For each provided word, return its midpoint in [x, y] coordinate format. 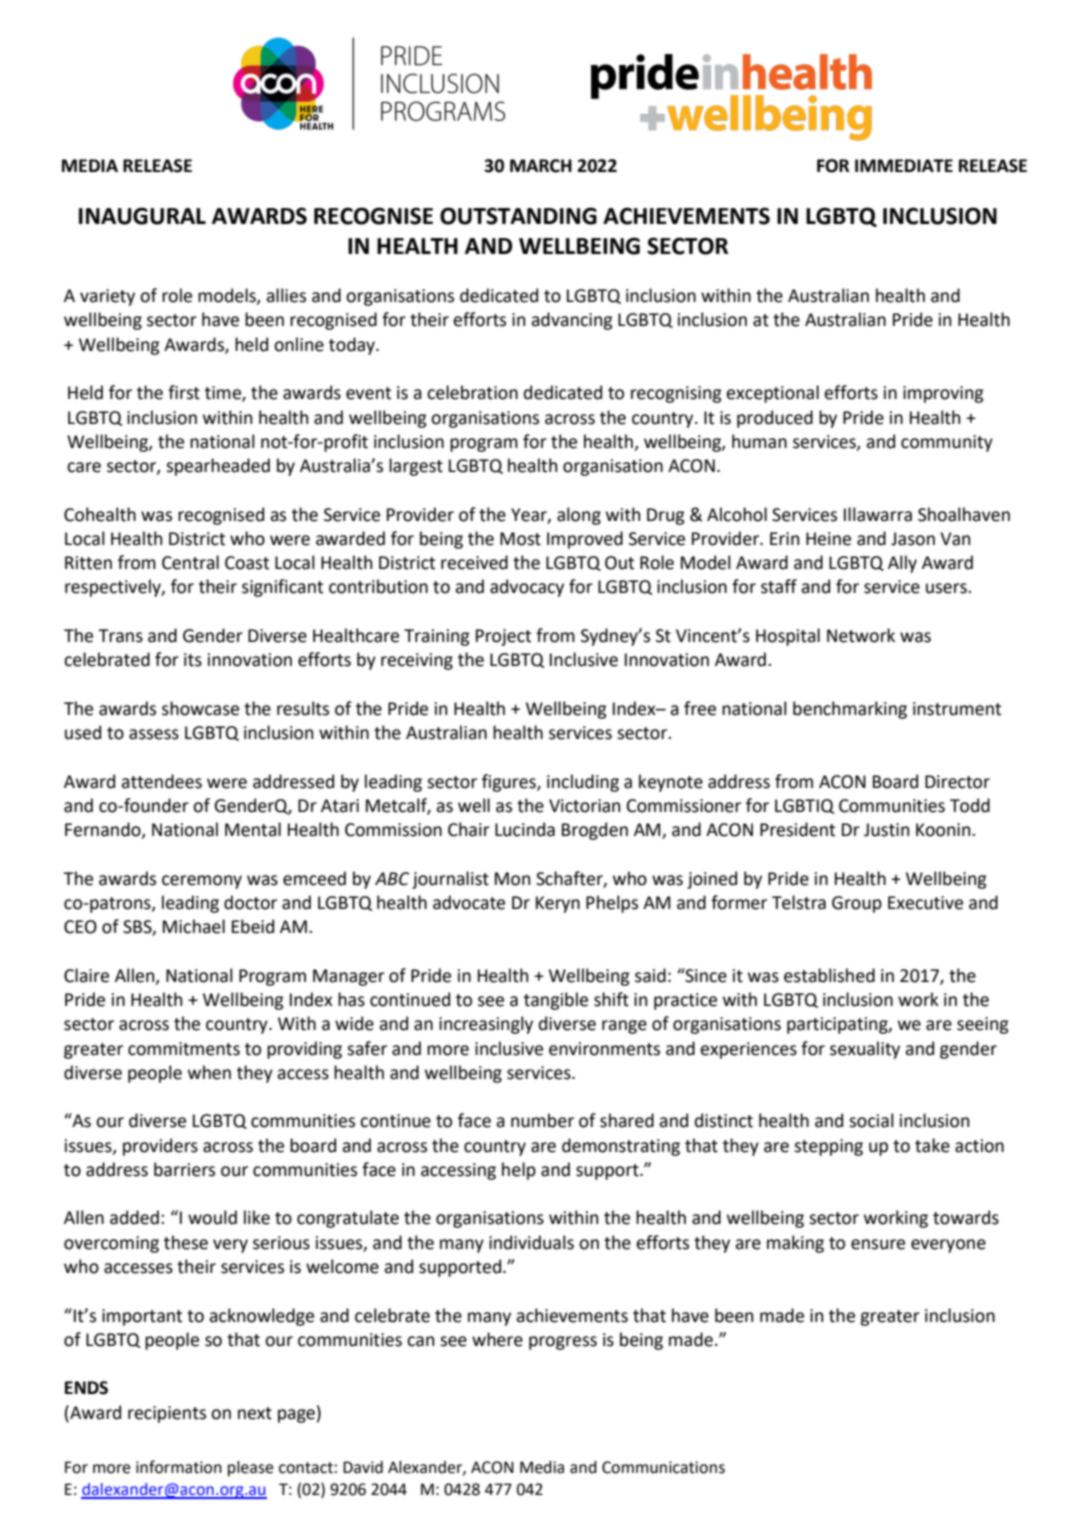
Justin [886, 830]
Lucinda [525, 829]
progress [563, 1343]
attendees [161, 781]
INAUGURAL [142, 216]
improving [943, 394]
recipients [167, 1414]
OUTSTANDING [518, 216]
